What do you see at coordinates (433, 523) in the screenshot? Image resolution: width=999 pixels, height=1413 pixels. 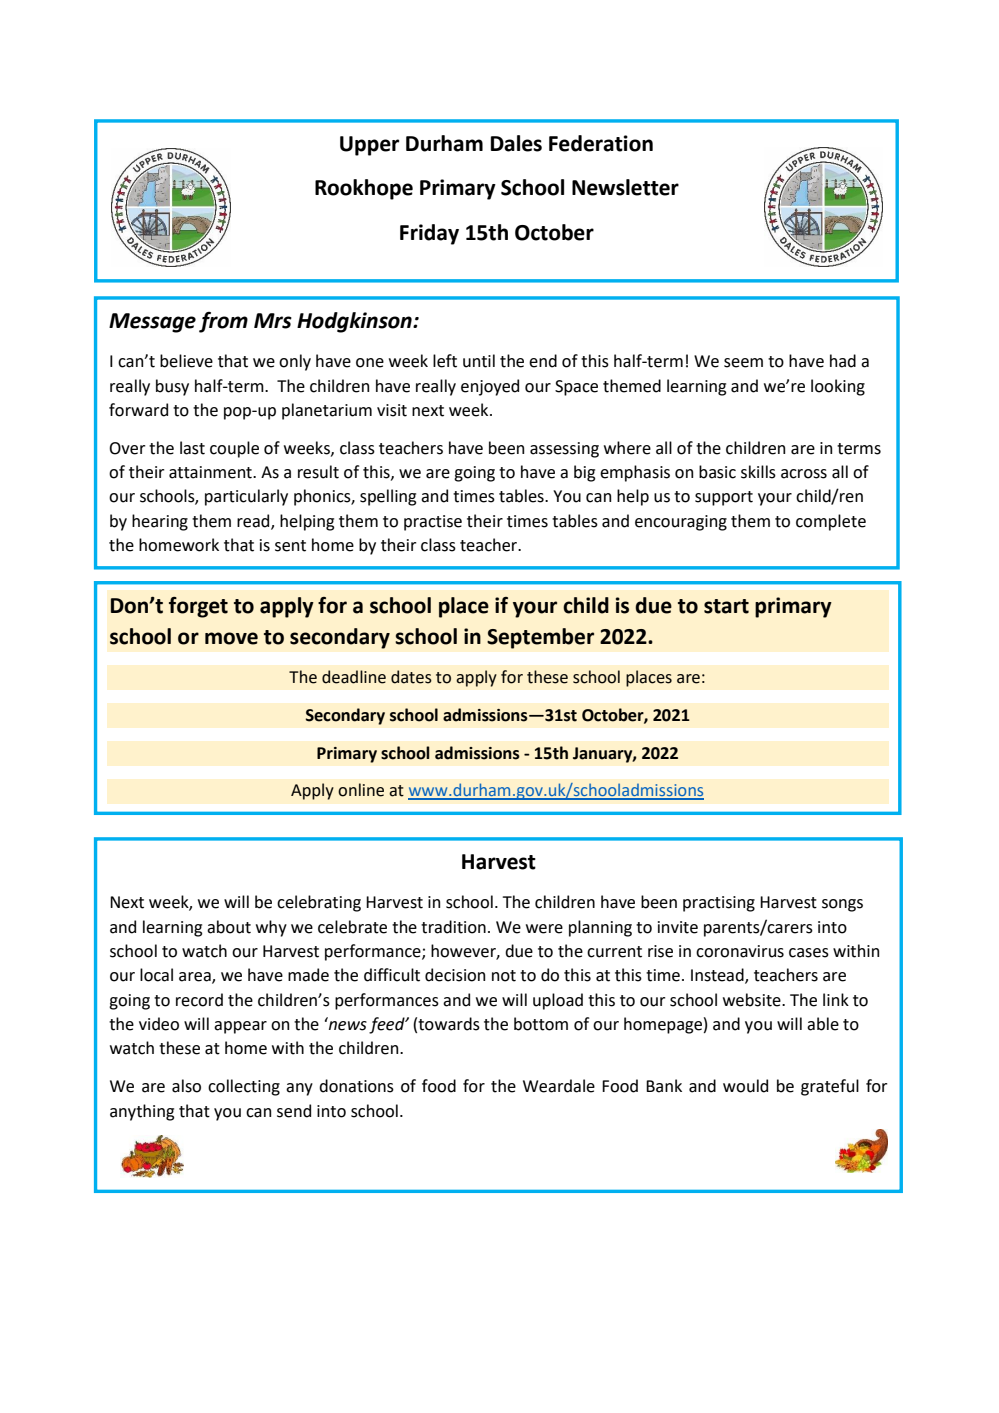 I see `practise` at bounding box center [433, 523].
